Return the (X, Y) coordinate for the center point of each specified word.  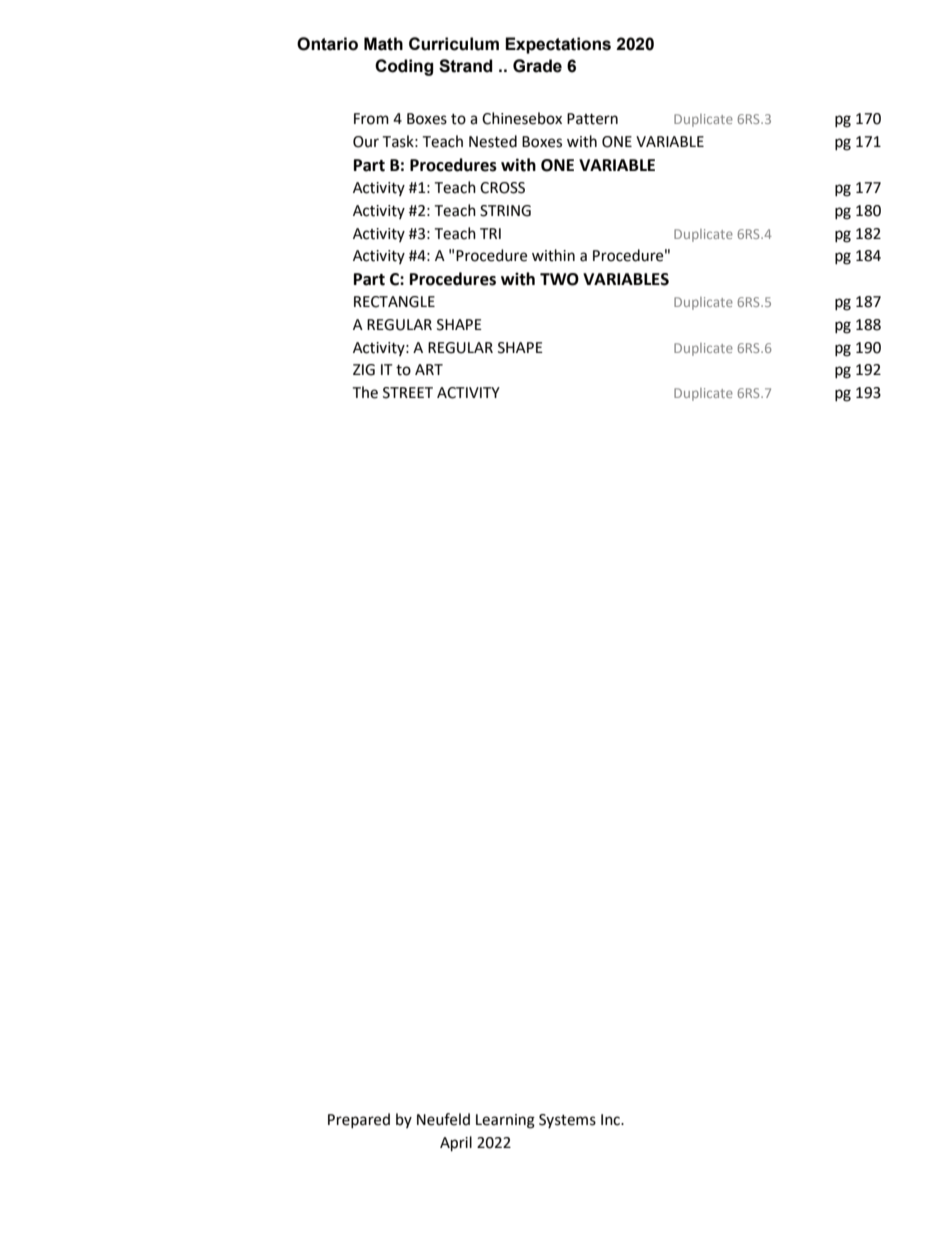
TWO (559, 279)
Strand (465, 66)
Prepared (359, 1121)
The (365, 392)
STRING (505, 211)
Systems (567, 1121)
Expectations (558, 45)
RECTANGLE (394, 302)
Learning (505, 1121)
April (456, 1144)
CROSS (502, 188)
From (371, 119)
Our (366, 142)
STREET (408, 393)
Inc (611, 1120)
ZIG (364, 370)
